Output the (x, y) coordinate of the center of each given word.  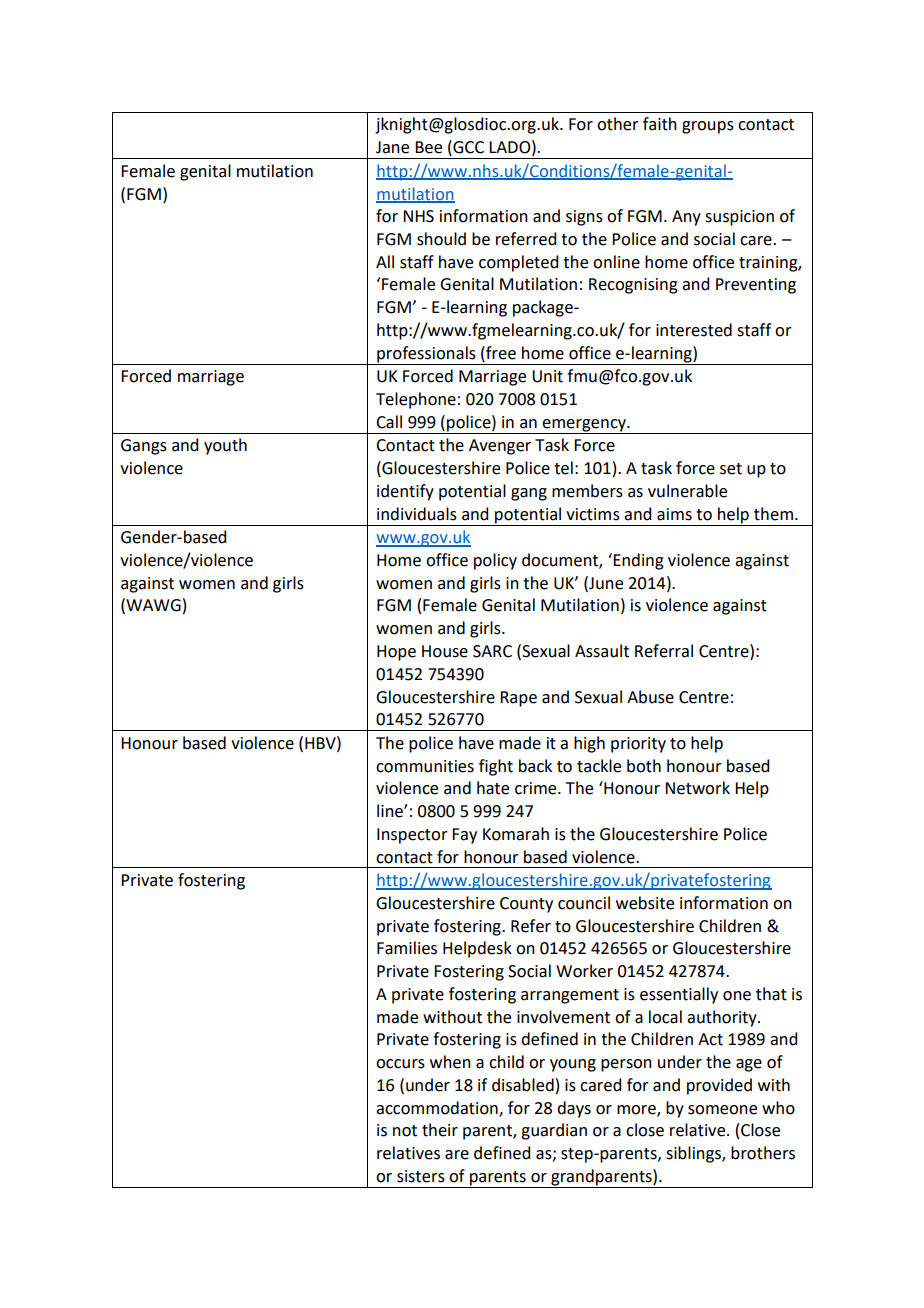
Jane (392, 147)
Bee (428, 147)
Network (697, 788)
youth (225, 446)
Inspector (412, 836)
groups (708, 127)
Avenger (500, 447)
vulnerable (687, 491)
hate (493, 788)
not (405, 1131)
